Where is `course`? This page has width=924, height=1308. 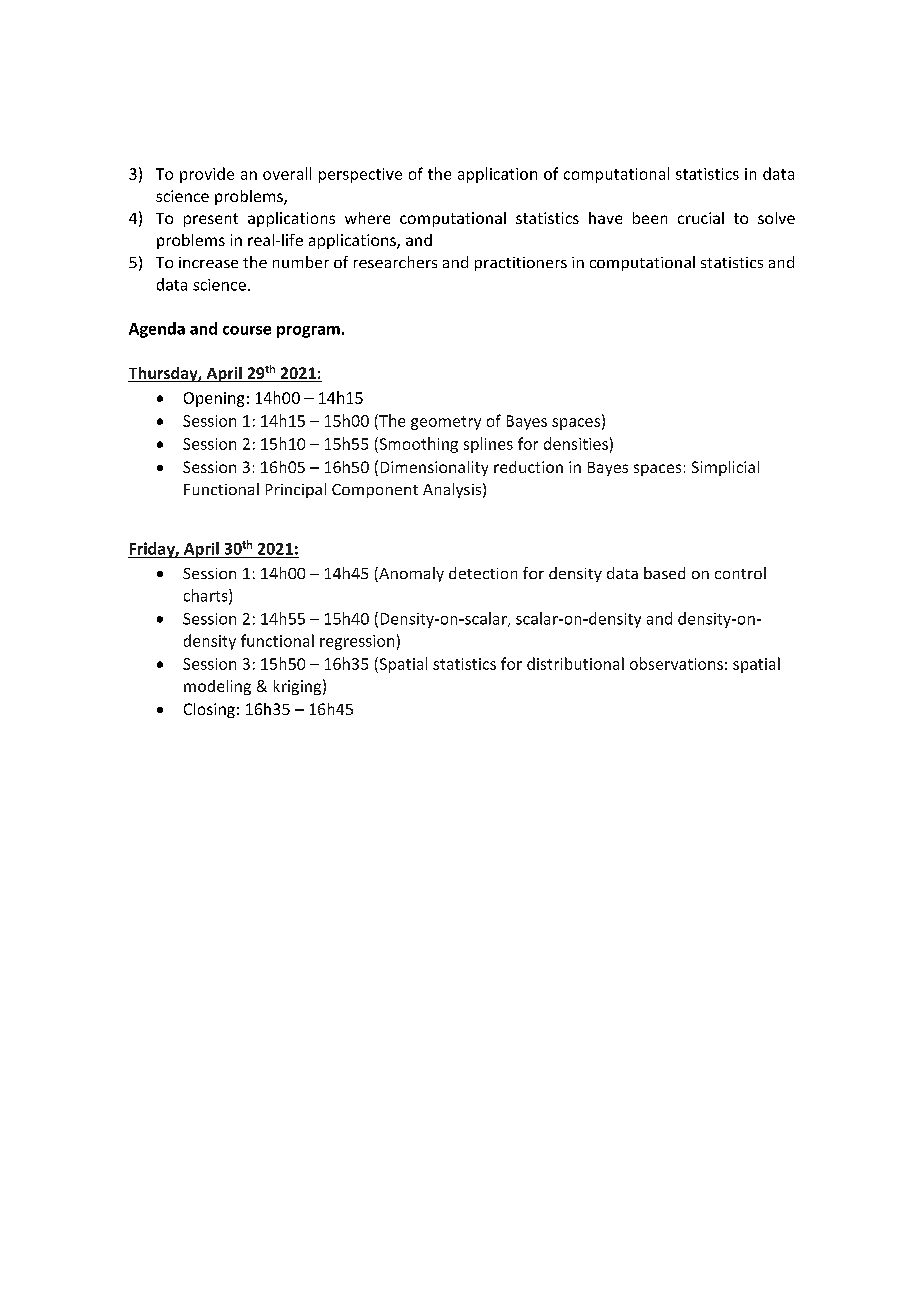
course is located at coordinates (247, 330).
